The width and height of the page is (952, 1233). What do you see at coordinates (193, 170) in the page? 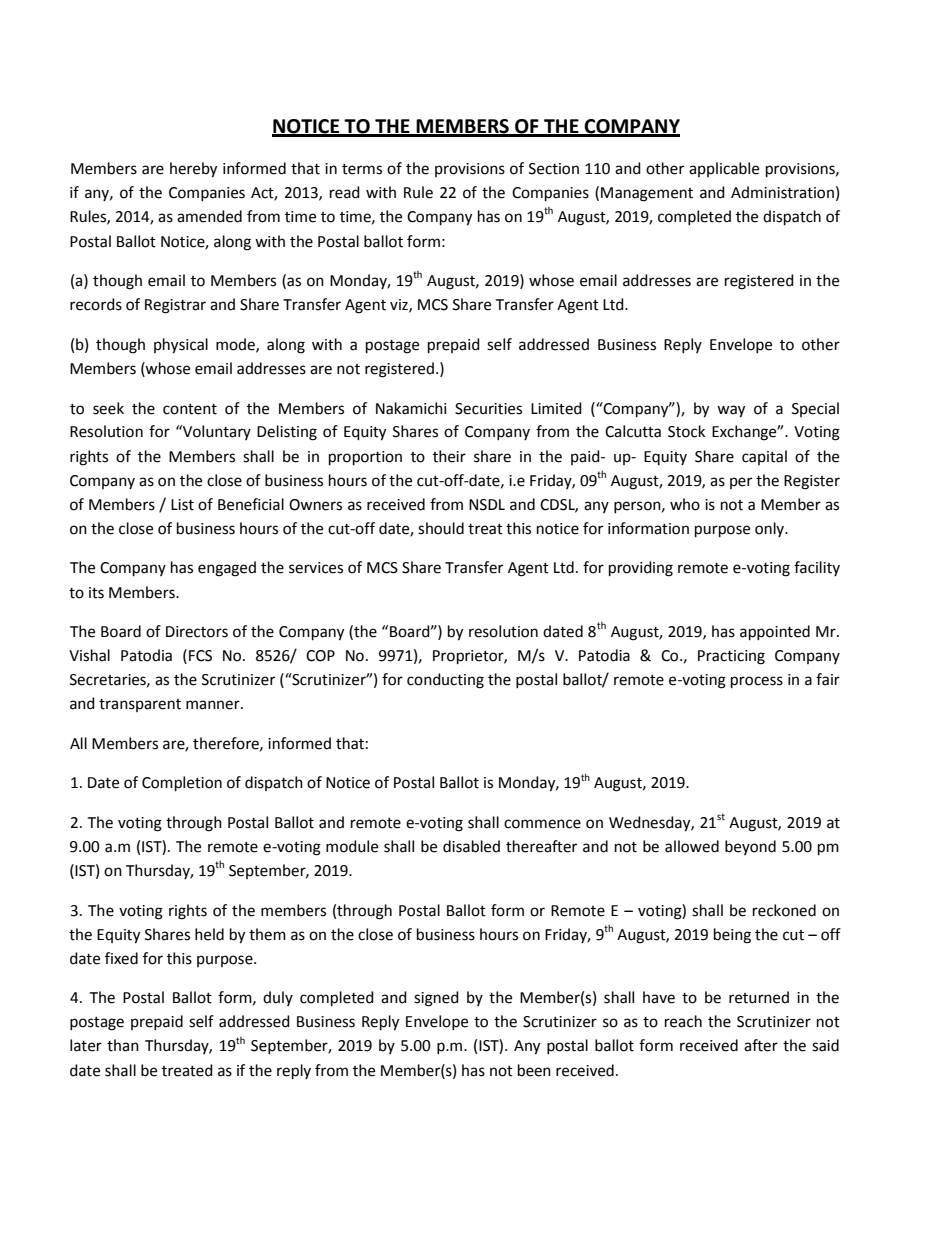
I see `hereby` at bounding box center [193, 170].
